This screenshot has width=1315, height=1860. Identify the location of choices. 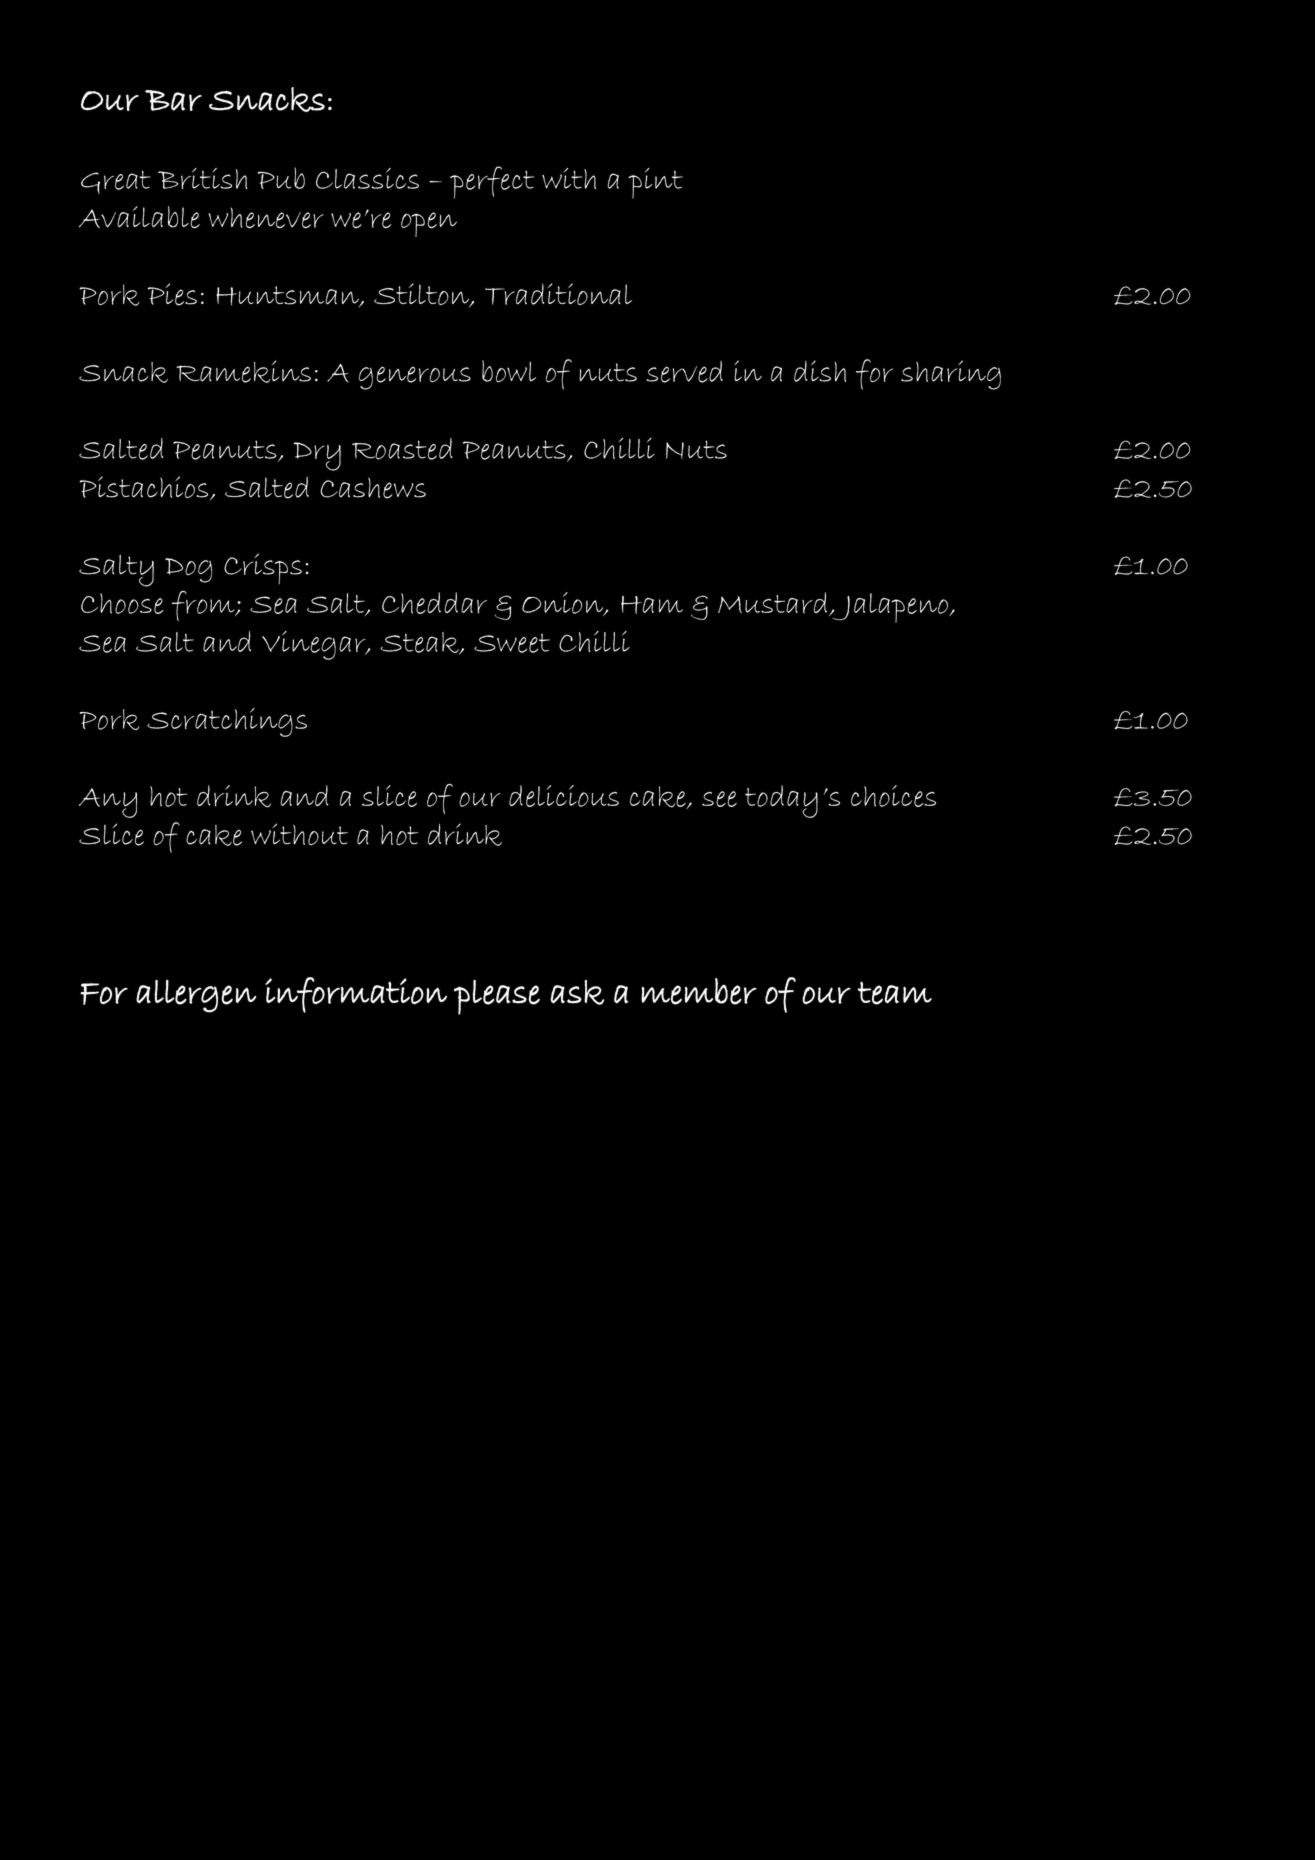
(893, 796).
